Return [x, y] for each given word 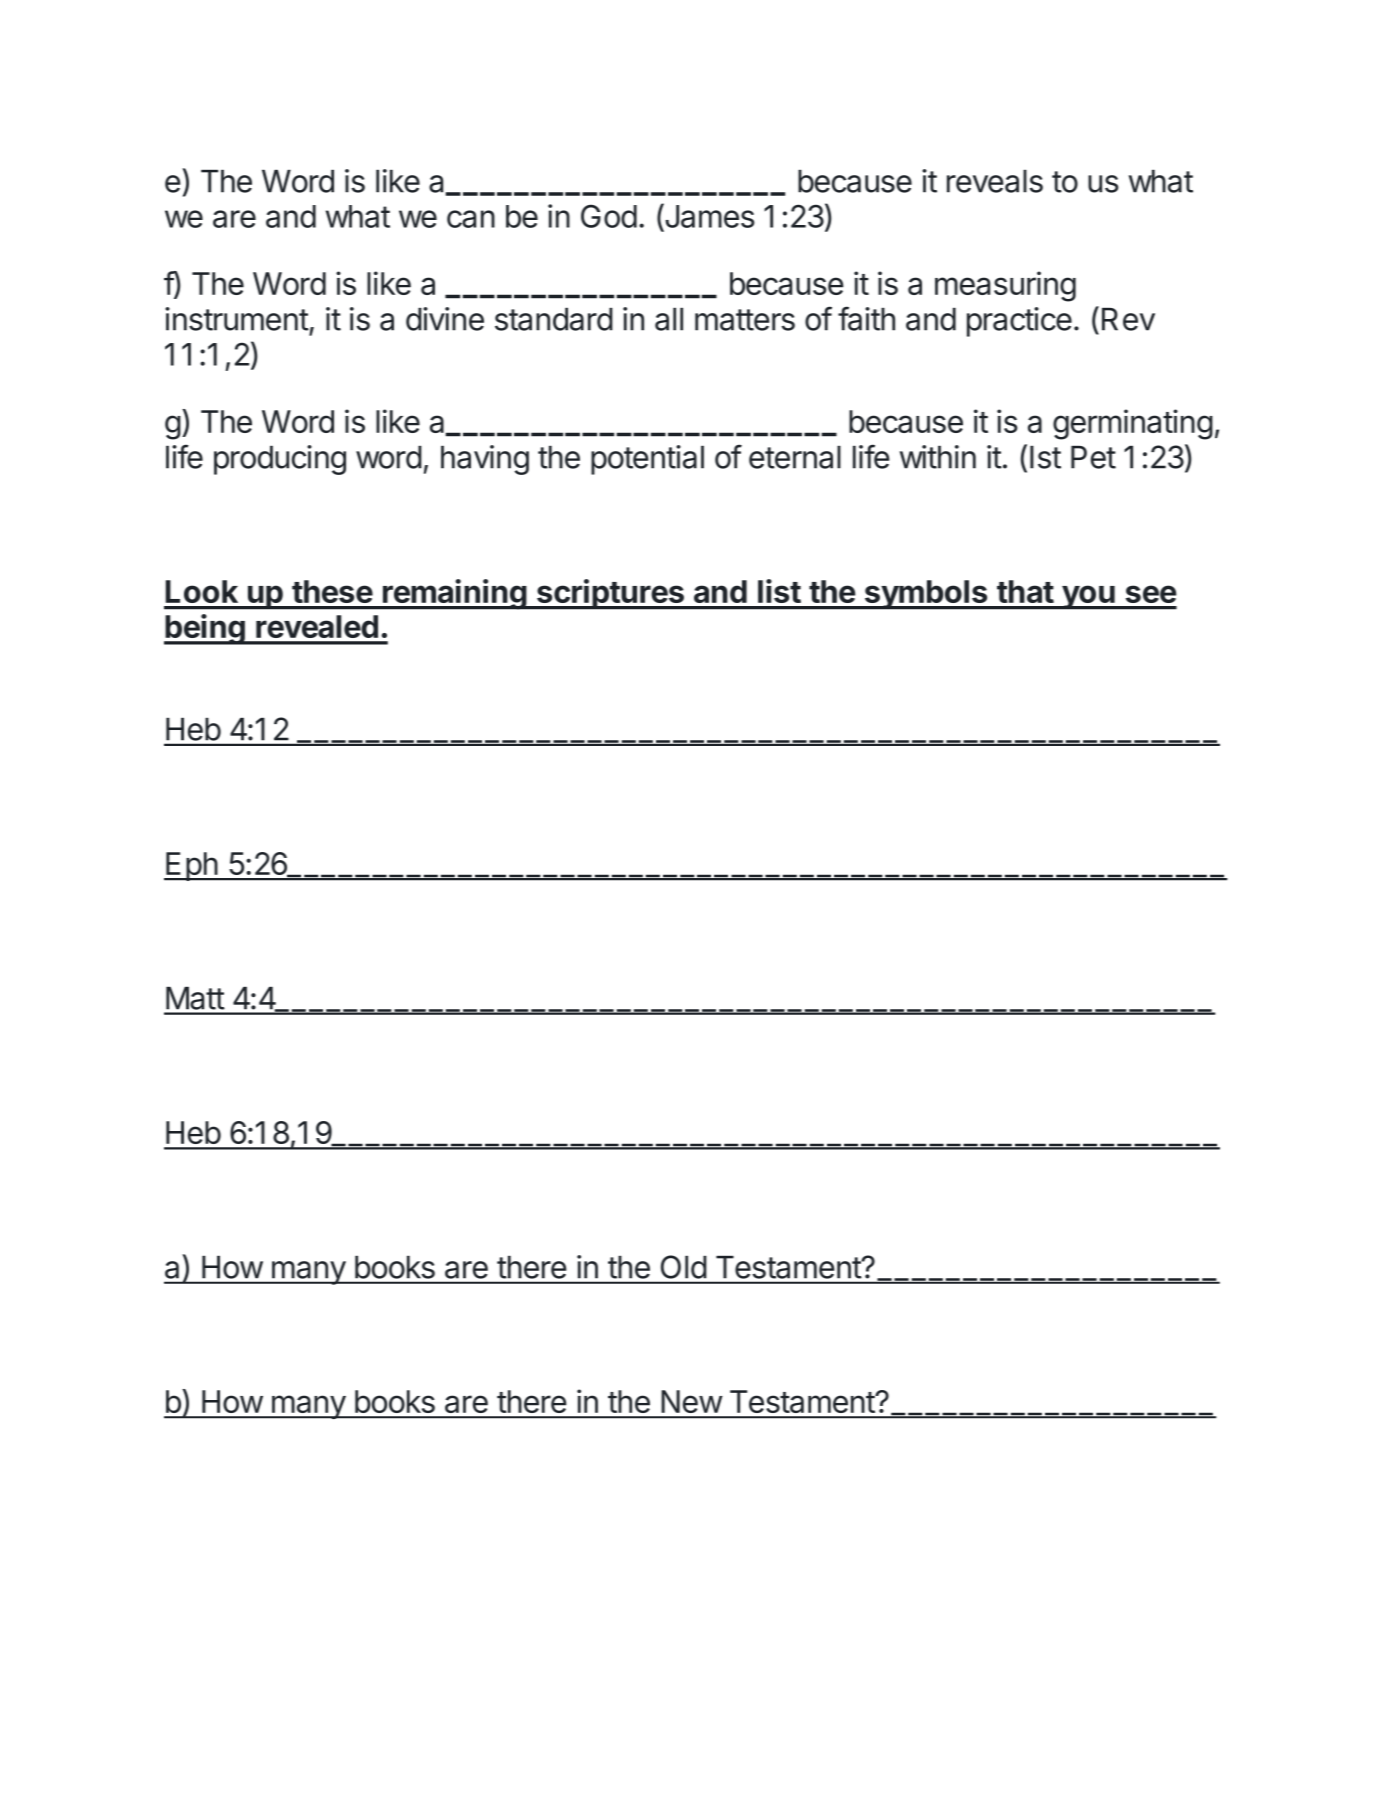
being [205, 629]
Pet [1093, 457]
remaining [454, 594]
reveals [995, 181]
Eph [191, 866]
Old [683, 1267]
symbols [926, 595]
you [1088, 597]
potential [647, 460]
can [471, 219]
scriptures [610, 594]
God [609, 216]
